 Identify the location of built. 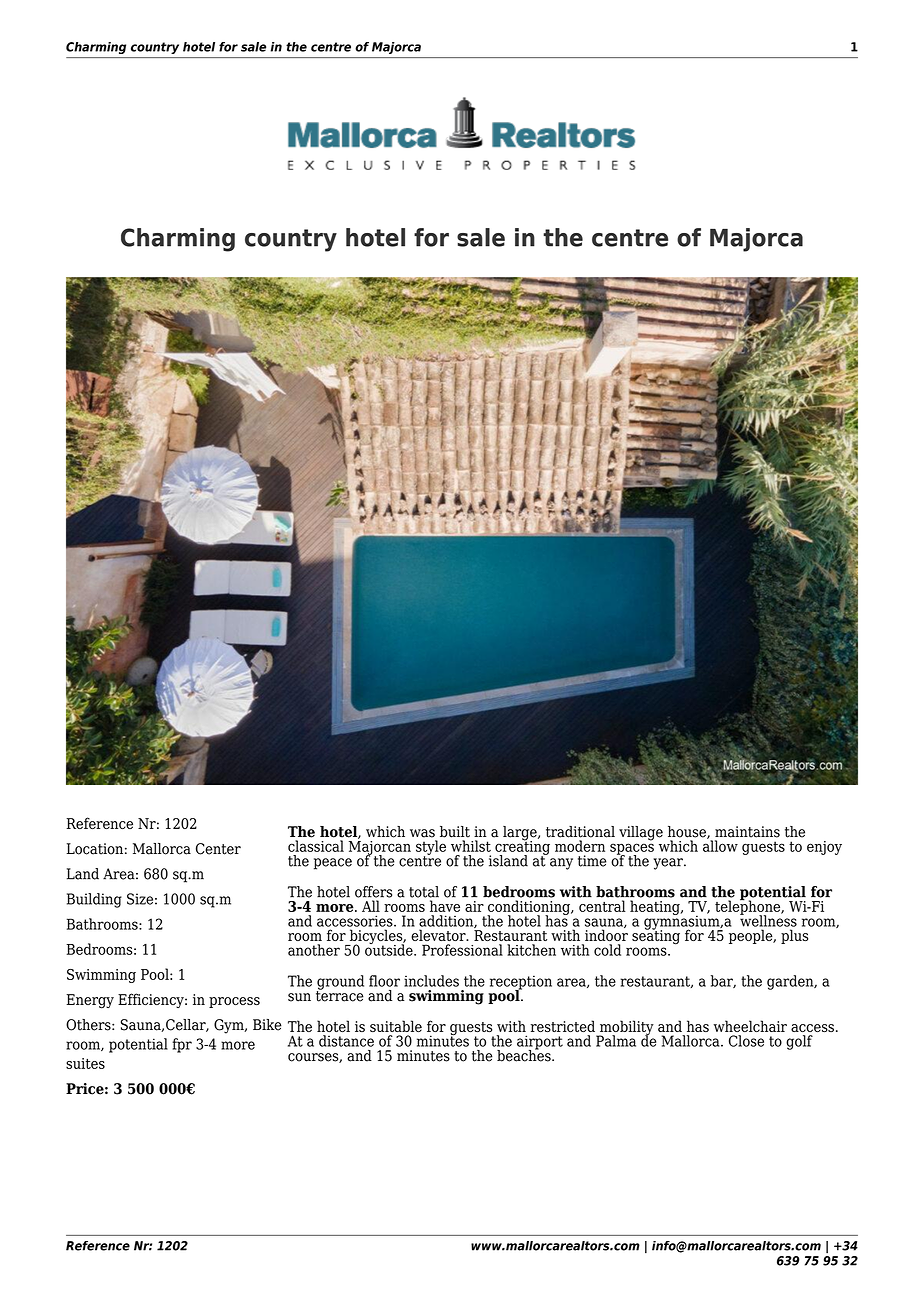
(455, 832).
